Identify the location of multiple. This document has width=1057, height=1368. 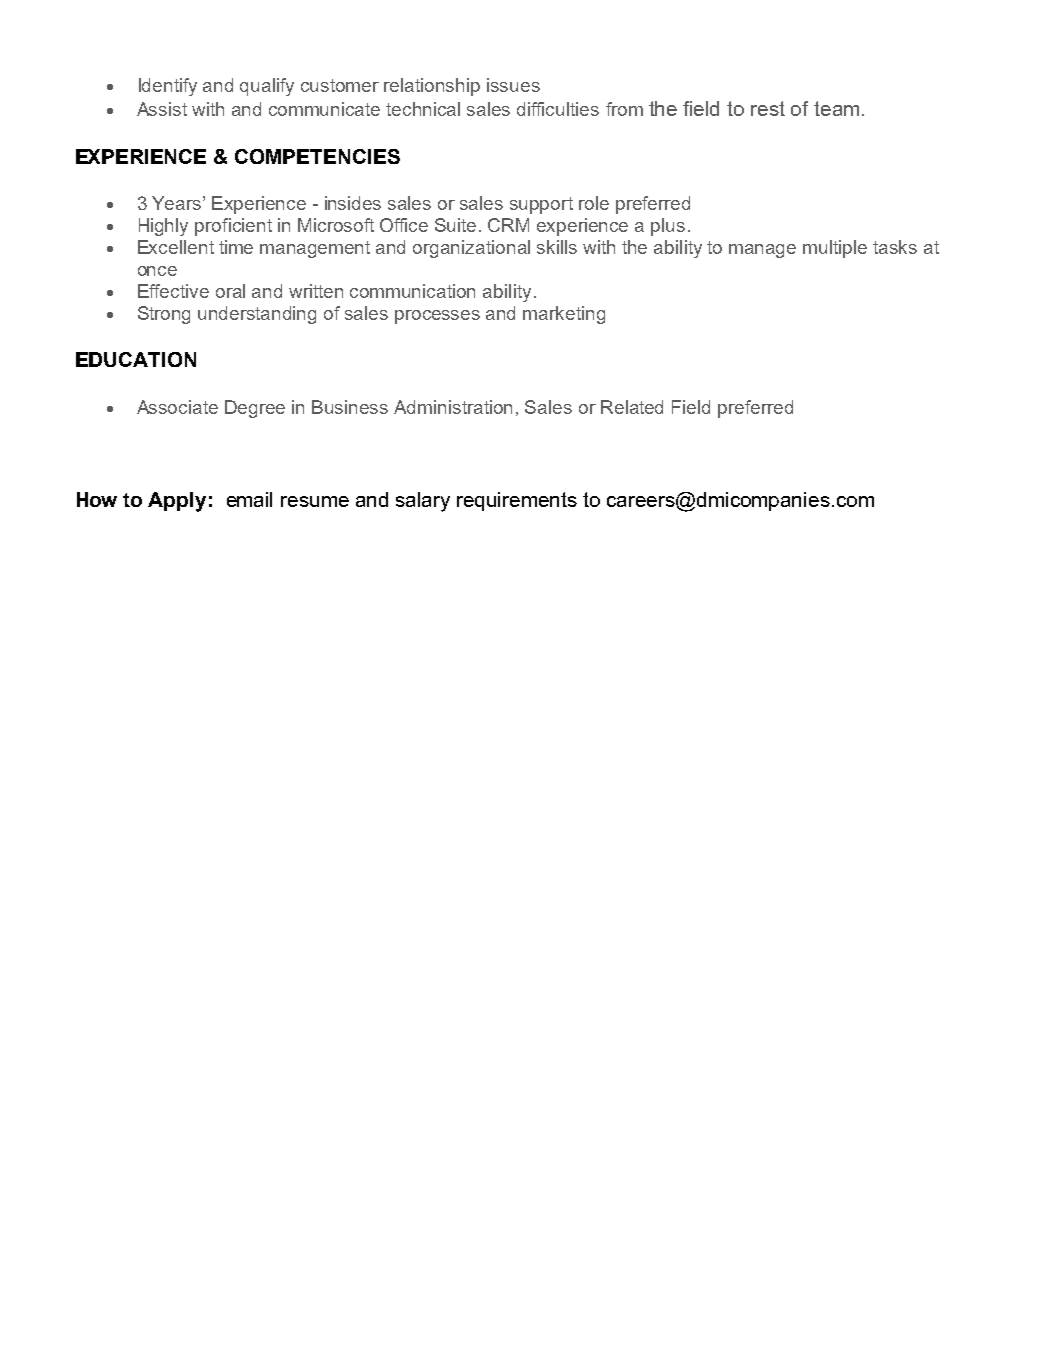
(835, 249).
